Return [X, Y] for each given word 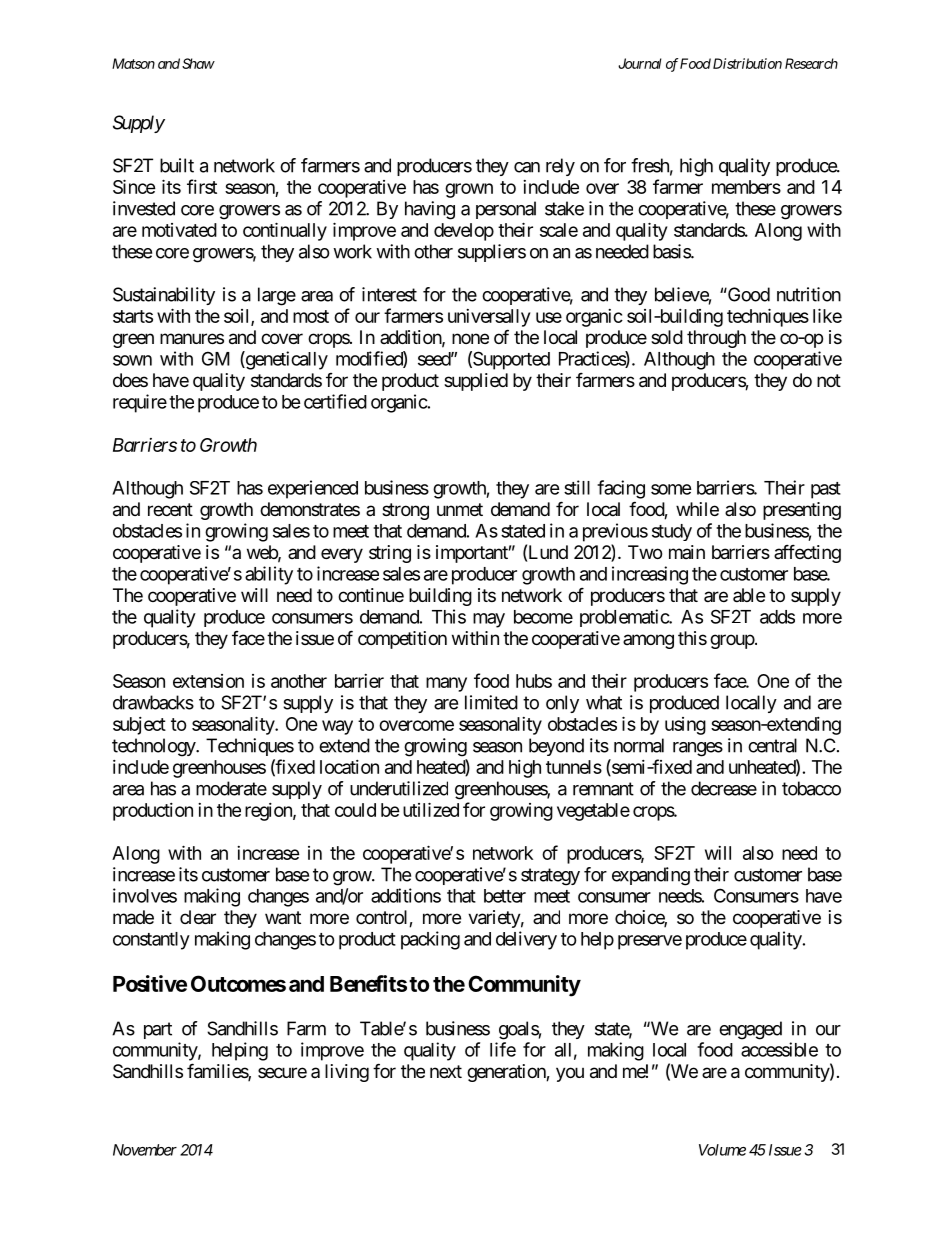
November [145, 1150]
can [527, 167]
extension [208, 681]
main [687, 552]
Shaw [198, 63]
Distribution [747, 63]
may [489, 620]
